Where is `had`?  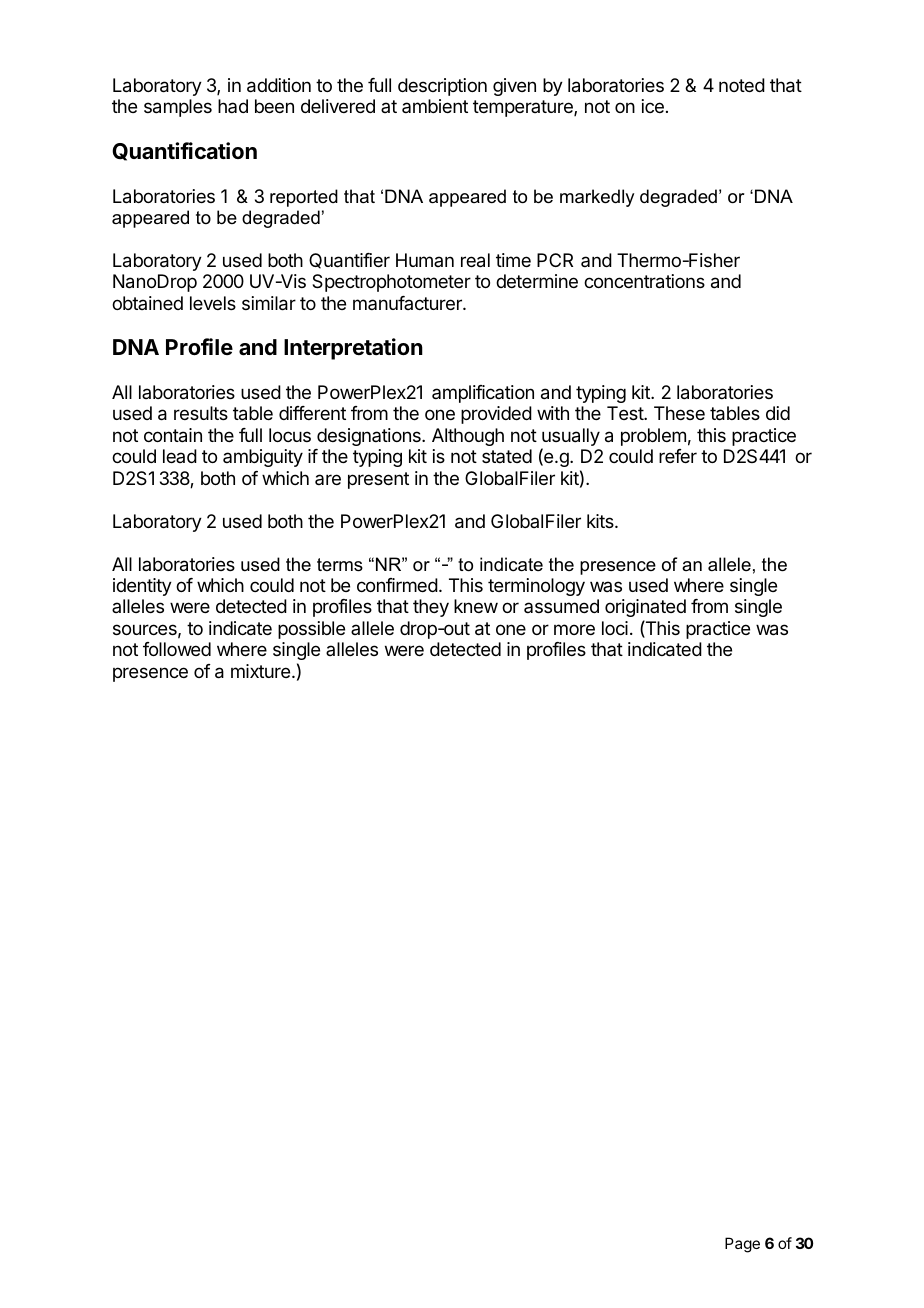
had is located at coordinates (233, 106).
